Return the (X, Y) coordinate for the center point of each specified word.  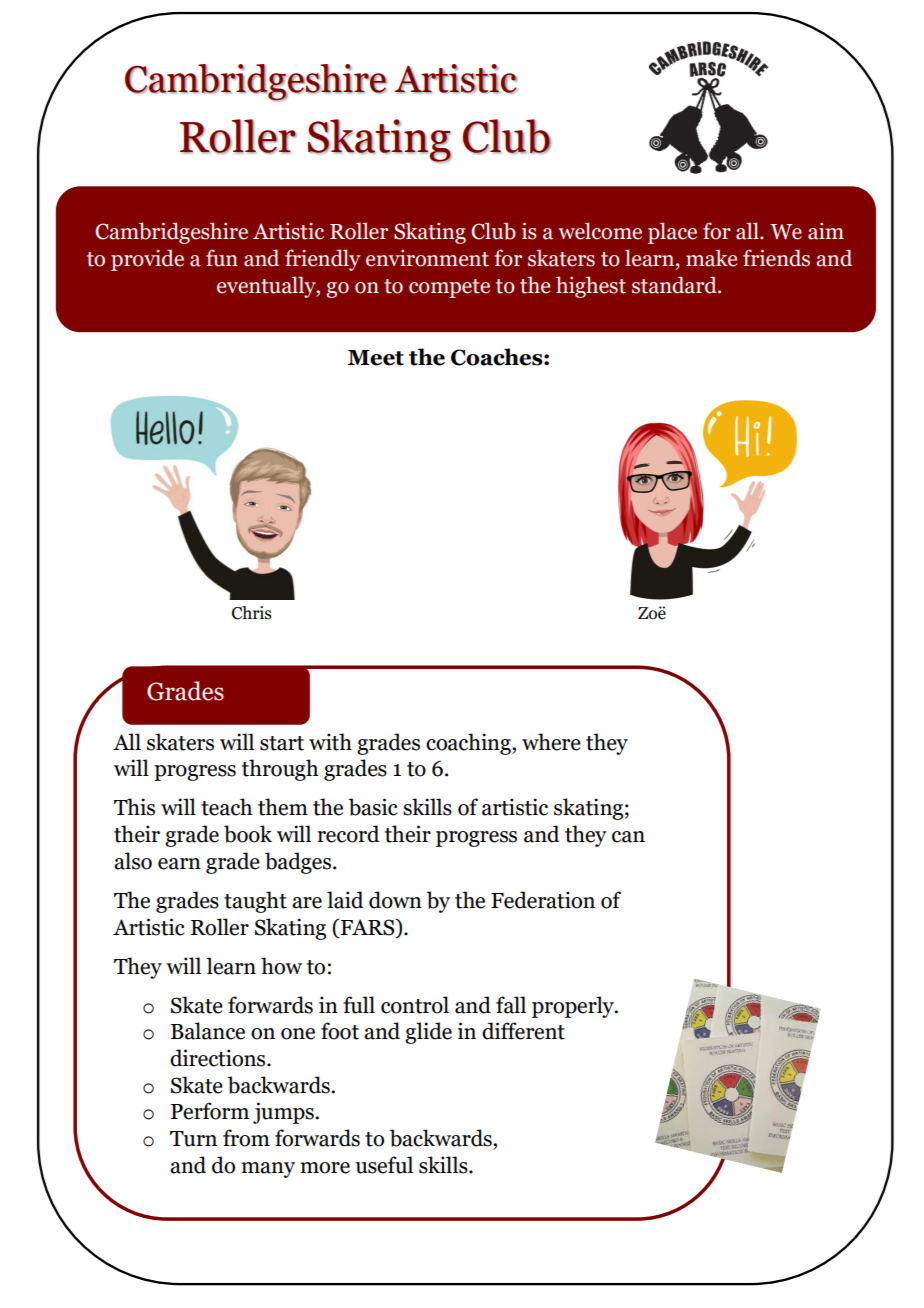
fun (222, 258)
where (551, 742)
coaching (469, 744)
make (711, 258)
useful (384, 1165)
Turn (193, 1139)
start (282, 743)
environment (427, 258)
